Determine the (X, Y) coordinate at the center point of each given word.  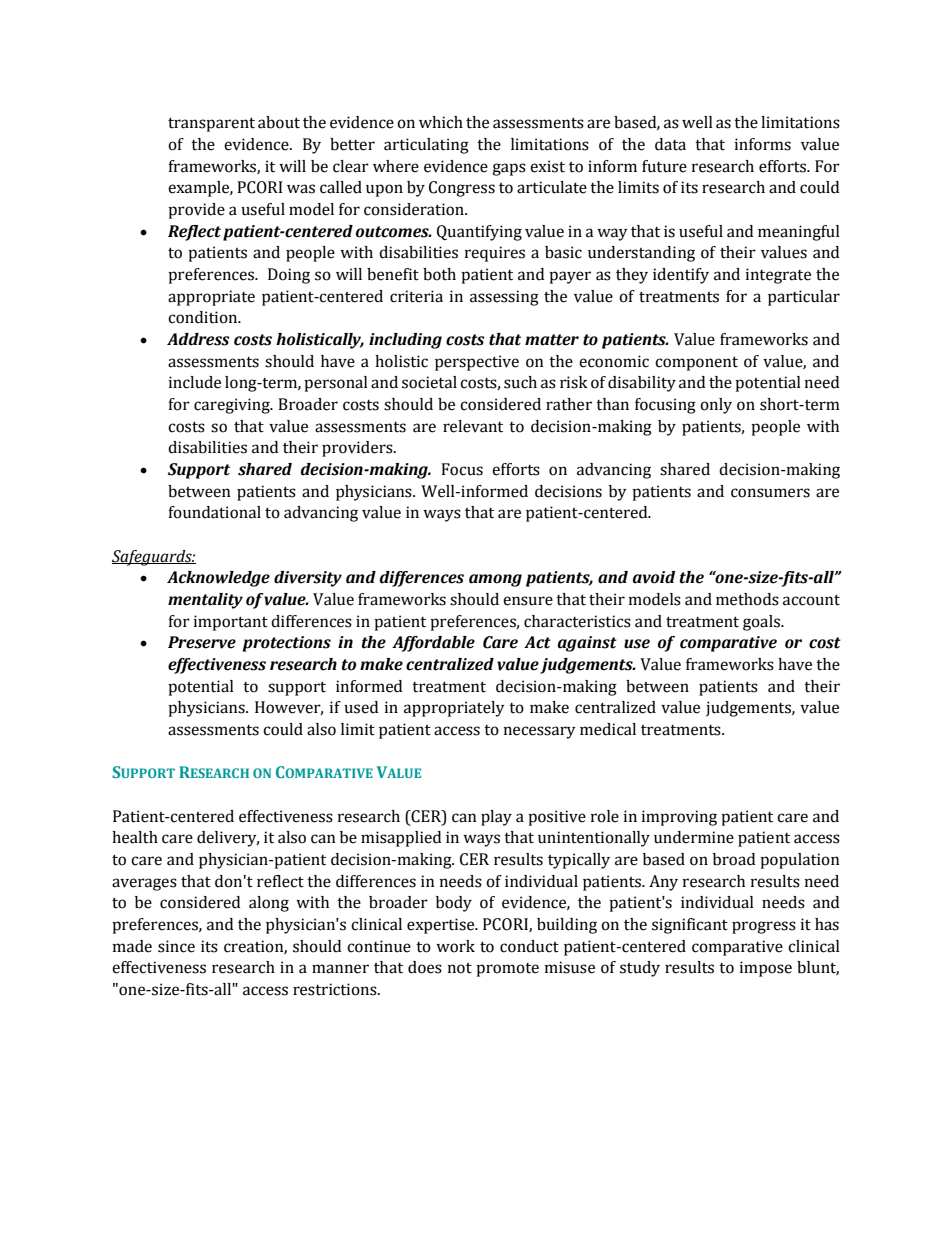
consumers (770, 493)
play (496, 818)
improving (679, 818)
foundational (214, 512)
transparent (211, 124)
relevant (473, 426)
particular (804, 298)
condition (204, 317)
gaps (509, 169)
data (670, 144)
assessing (504, 298)
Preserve (202, 642)
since (176, 946)
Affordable (433, 644)
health (135, 837)
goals (762, 623)
